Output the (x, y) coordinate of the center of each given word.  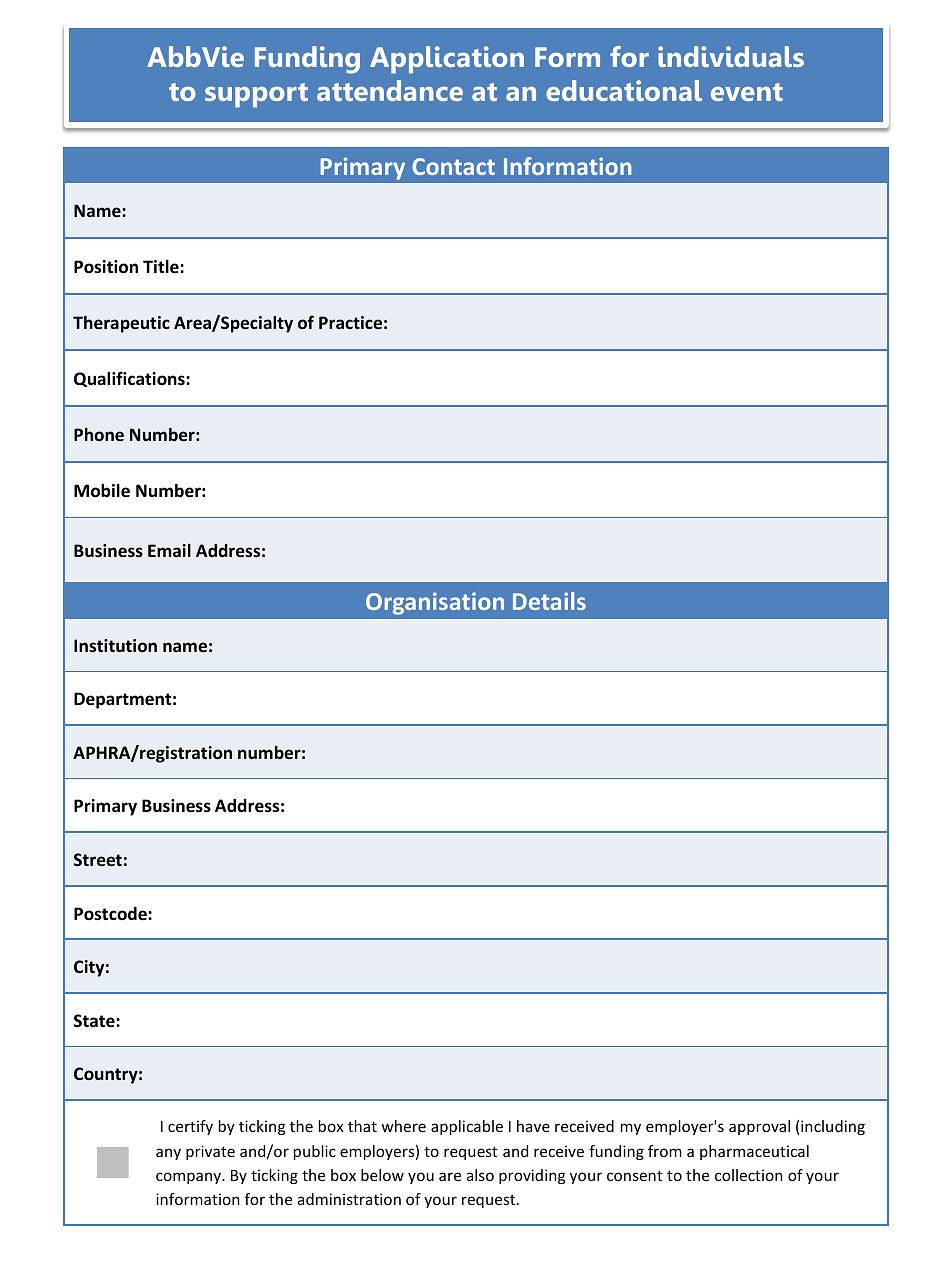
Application (447, 60)
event (747, 92)
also (480, 1175)
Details (549, 601)
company (190, 1178)
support (256, 95)
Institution (115, 645)
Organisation (435, 603)
